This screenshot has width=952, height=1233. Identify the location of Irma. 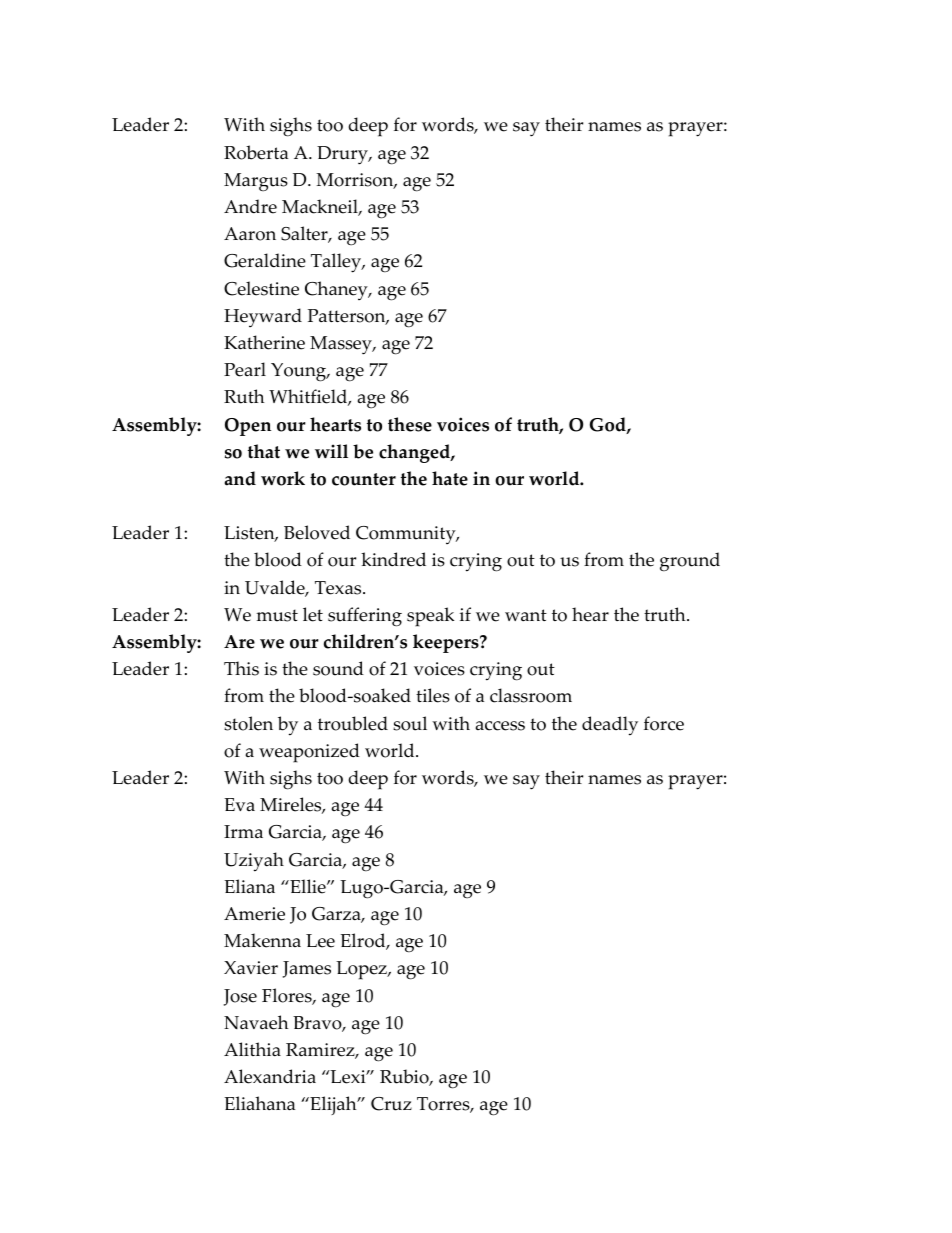
(243, 831).
